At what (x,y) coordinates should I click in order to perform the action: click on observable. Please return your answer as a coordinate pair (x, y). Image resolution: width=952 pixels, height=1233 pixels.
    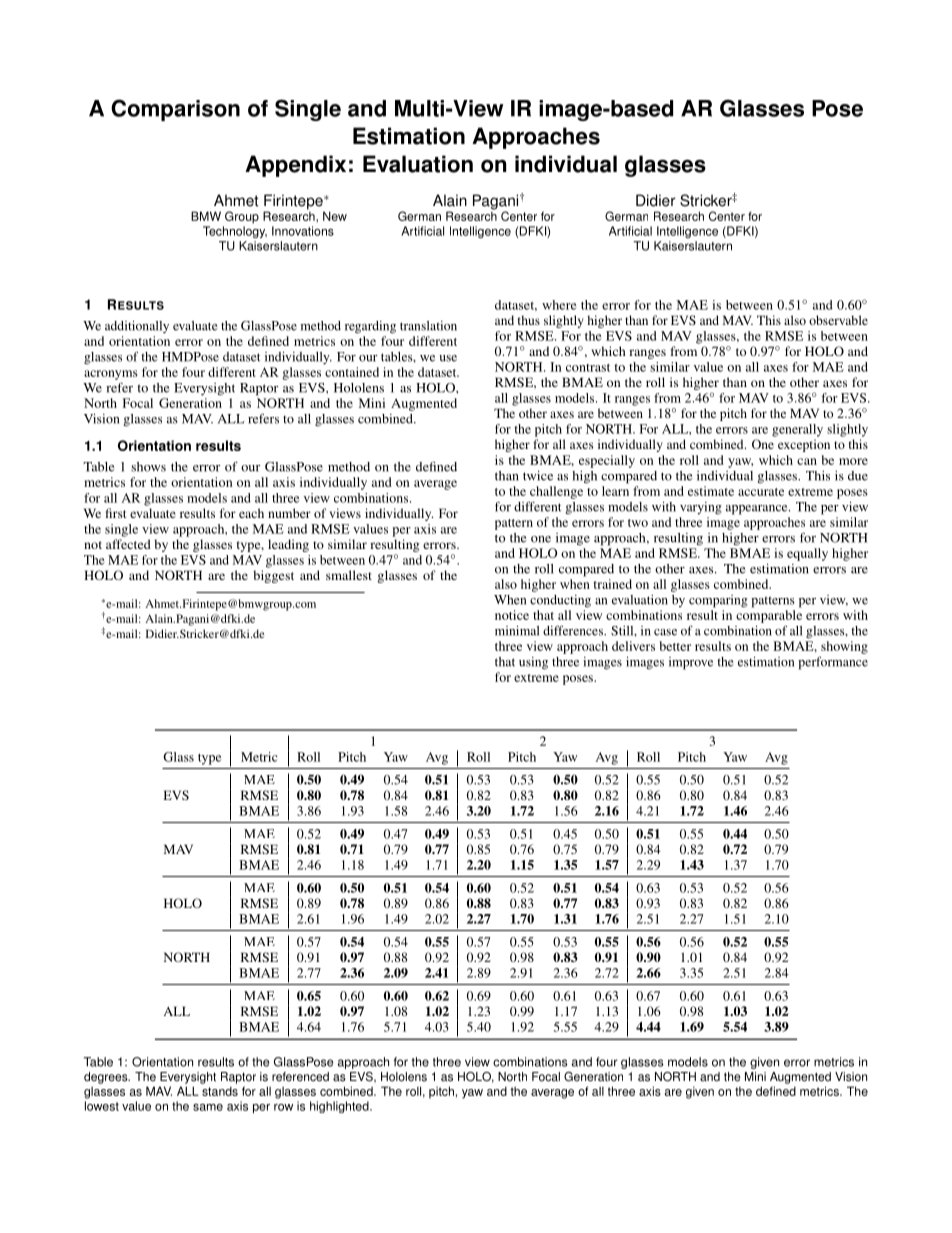
    Looking at the image, I should click on (838, 320).
